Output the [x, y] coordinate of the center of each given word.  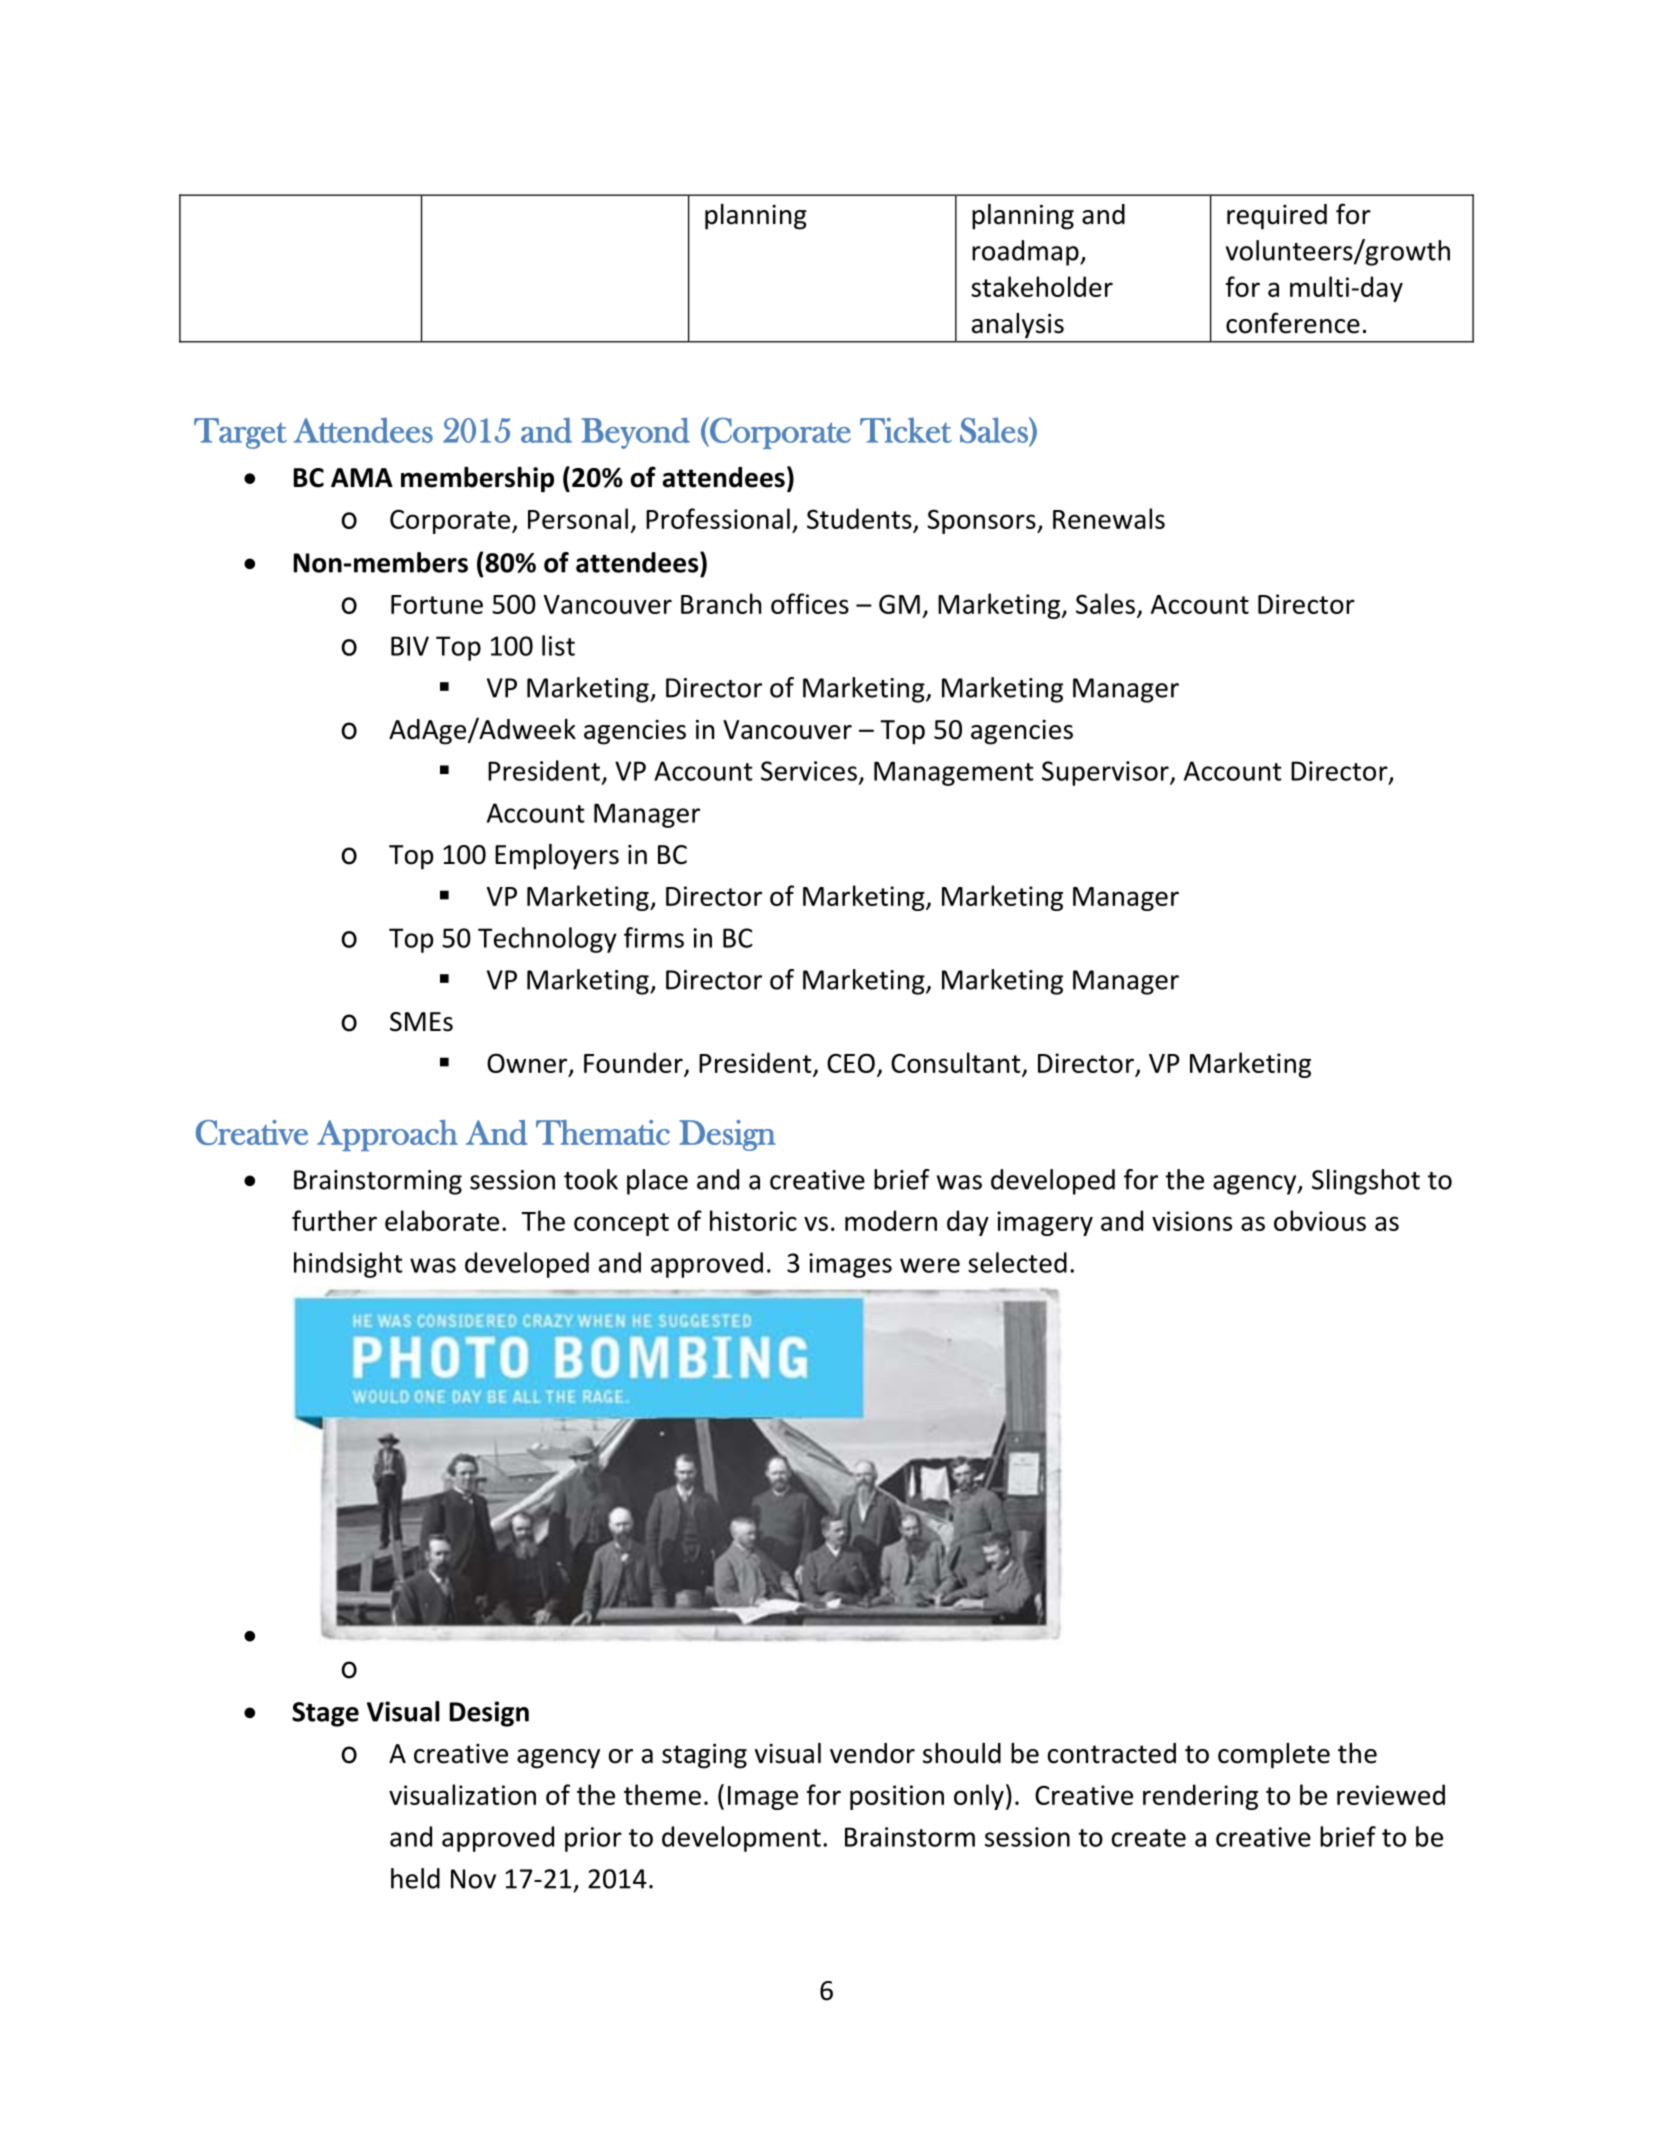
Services [809, 771]
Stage [325, 1714]
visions [1192, 1221]
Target [240, 433]
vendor [872, 1753]
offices [810, 603]
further [334, 1220]
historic [753, 1220]
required [1277, 217]
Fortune [437, 604]
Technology [547, 940]
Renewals [1109, 518]
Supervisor [1106, 773]
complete [1274, 1756]
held [415, 1878]
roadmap [1026, 253]
